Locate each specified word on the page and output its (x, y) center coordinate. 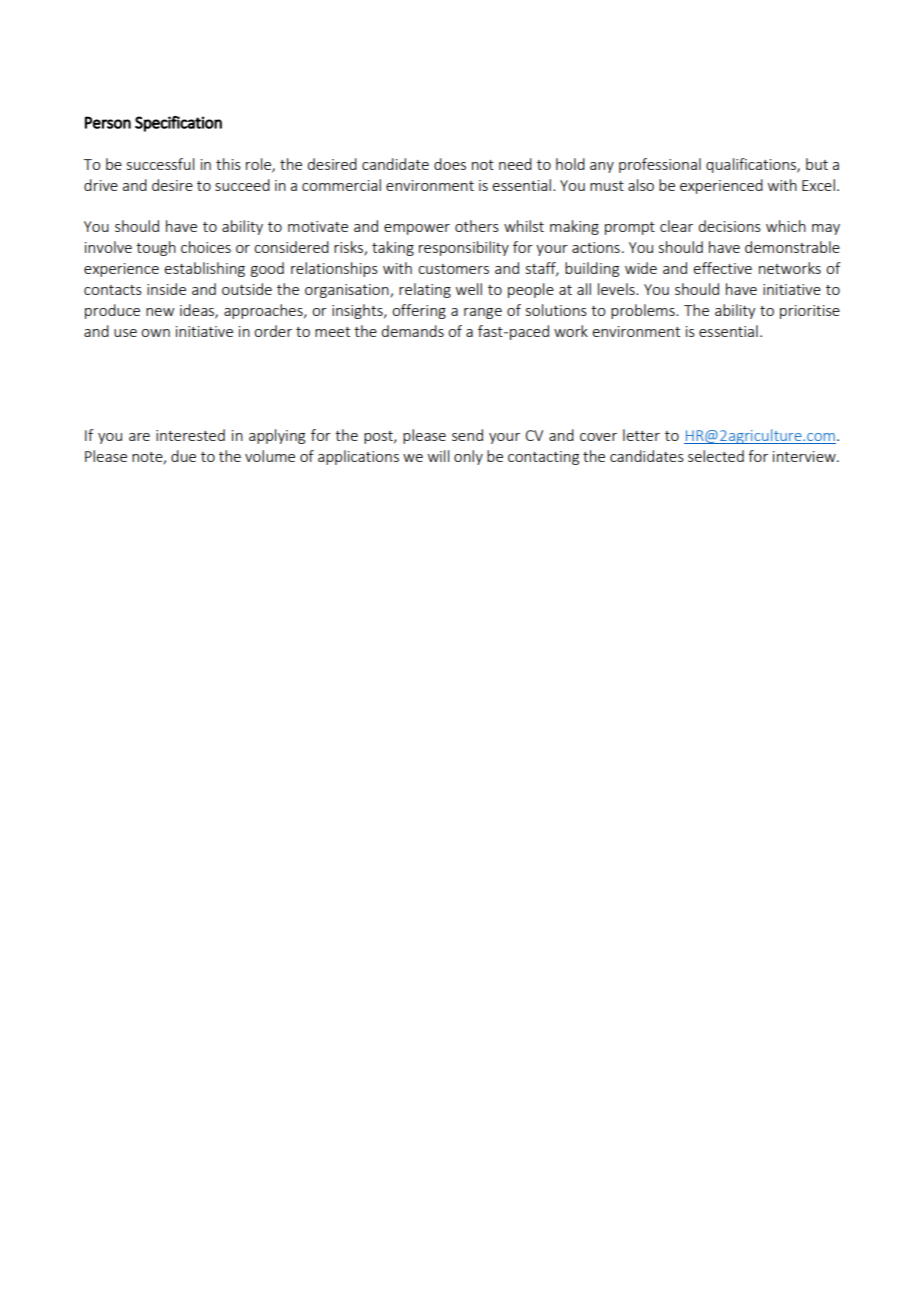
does (450, 164)
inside (166, 289)
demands (412, 331)
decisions (729, 226)
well (469, 289)
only (468, 457)
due (183, 456)
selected (716, 456)
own (155, 333)
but (817, 164)
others (477, 226)
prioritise (810, 312)
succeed (242, 185)
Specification (178, 124)
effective (722, 268)
